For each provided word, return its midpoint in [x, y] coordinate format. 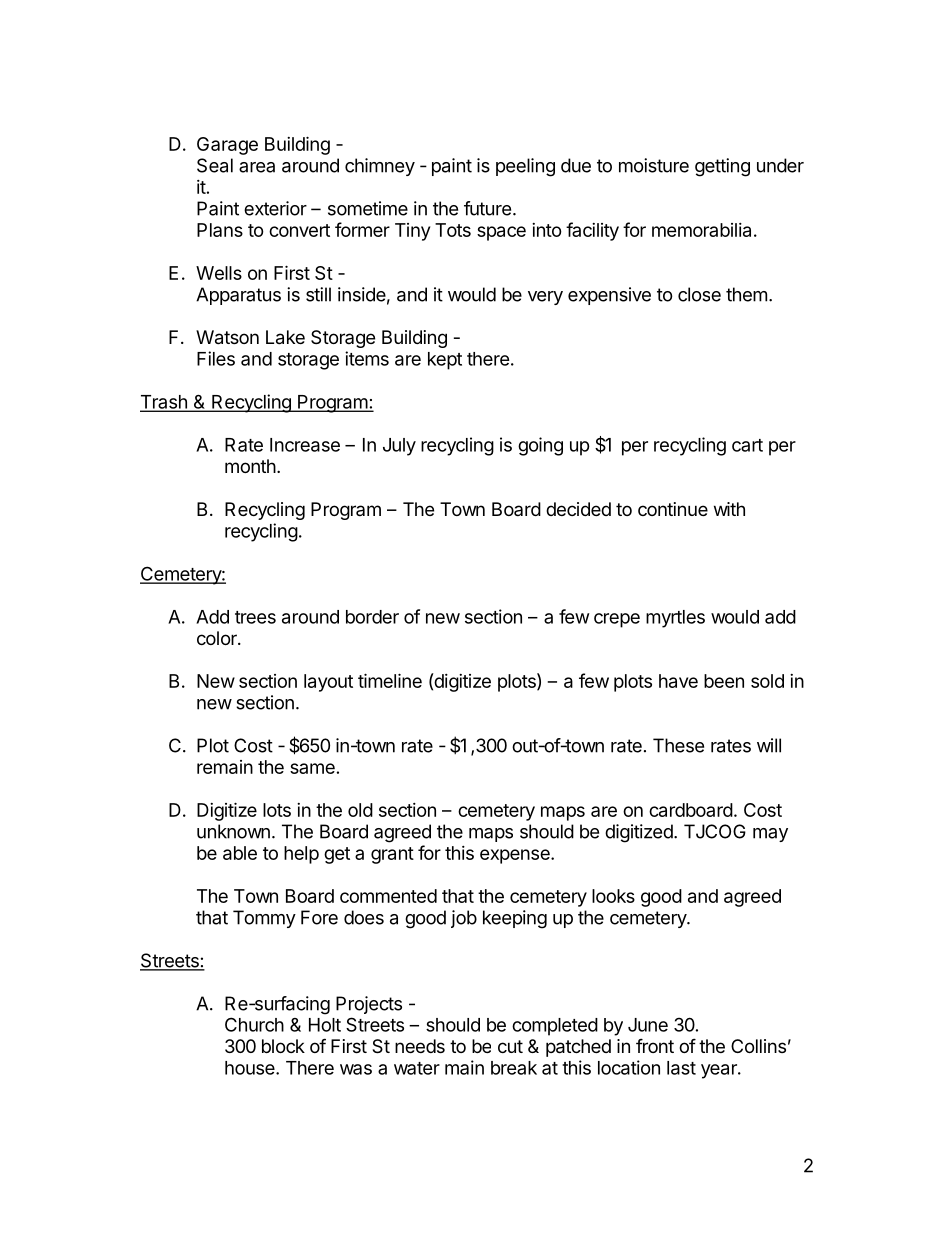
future [487, 208]
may [770, 835]
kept [445, 361]
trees [255, 617]
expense [516, 856]
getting [722, 167]
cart [747, 445]
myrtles [675, 619]
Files [216, 358]
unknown [233, 831]
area [257, 167]
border [372, 617]
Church [254, 1024]
